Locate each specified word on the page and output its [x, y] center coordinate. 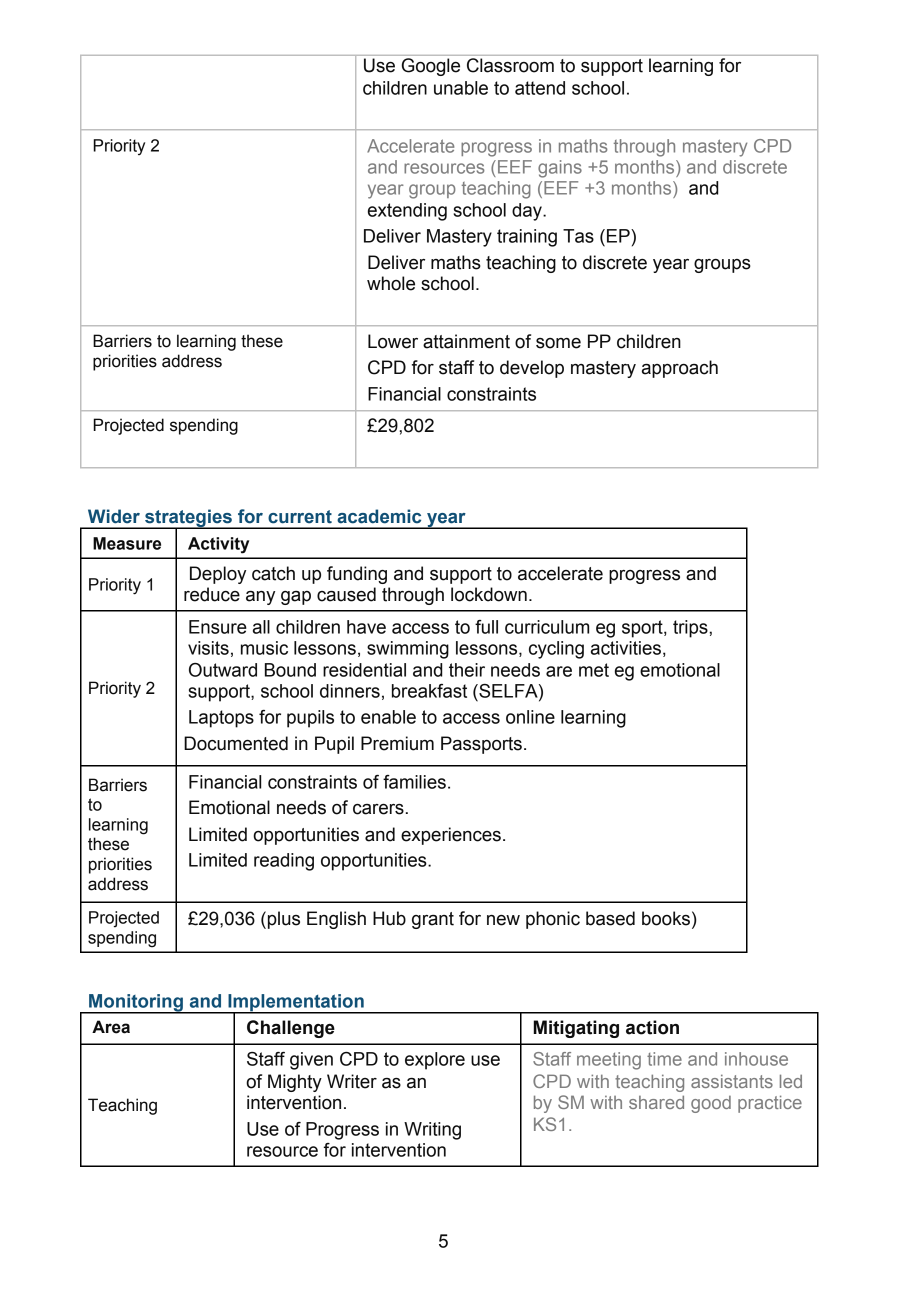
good [711, 1104]
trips [690, 629]
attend [540, 88]
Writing [432, 1131]
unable [461, 88]
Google [431, 67]
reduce [212, 594]
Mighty [295, 1083]
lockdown [489, 594]
